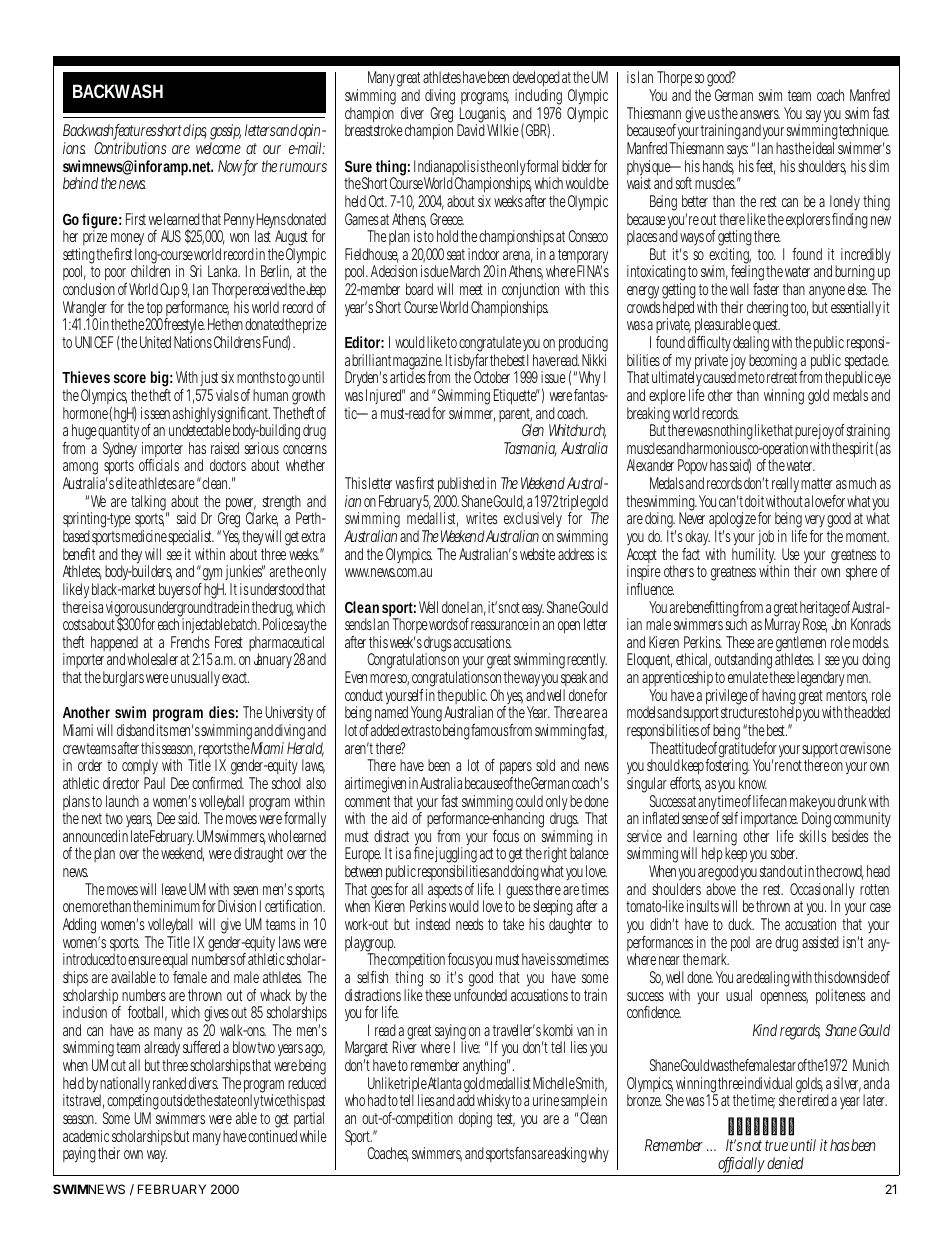 This image has height=1241, width=952. What do you see at coordinates (471, 130) in the image?
I see `David` at bounding box center [471, 130].
